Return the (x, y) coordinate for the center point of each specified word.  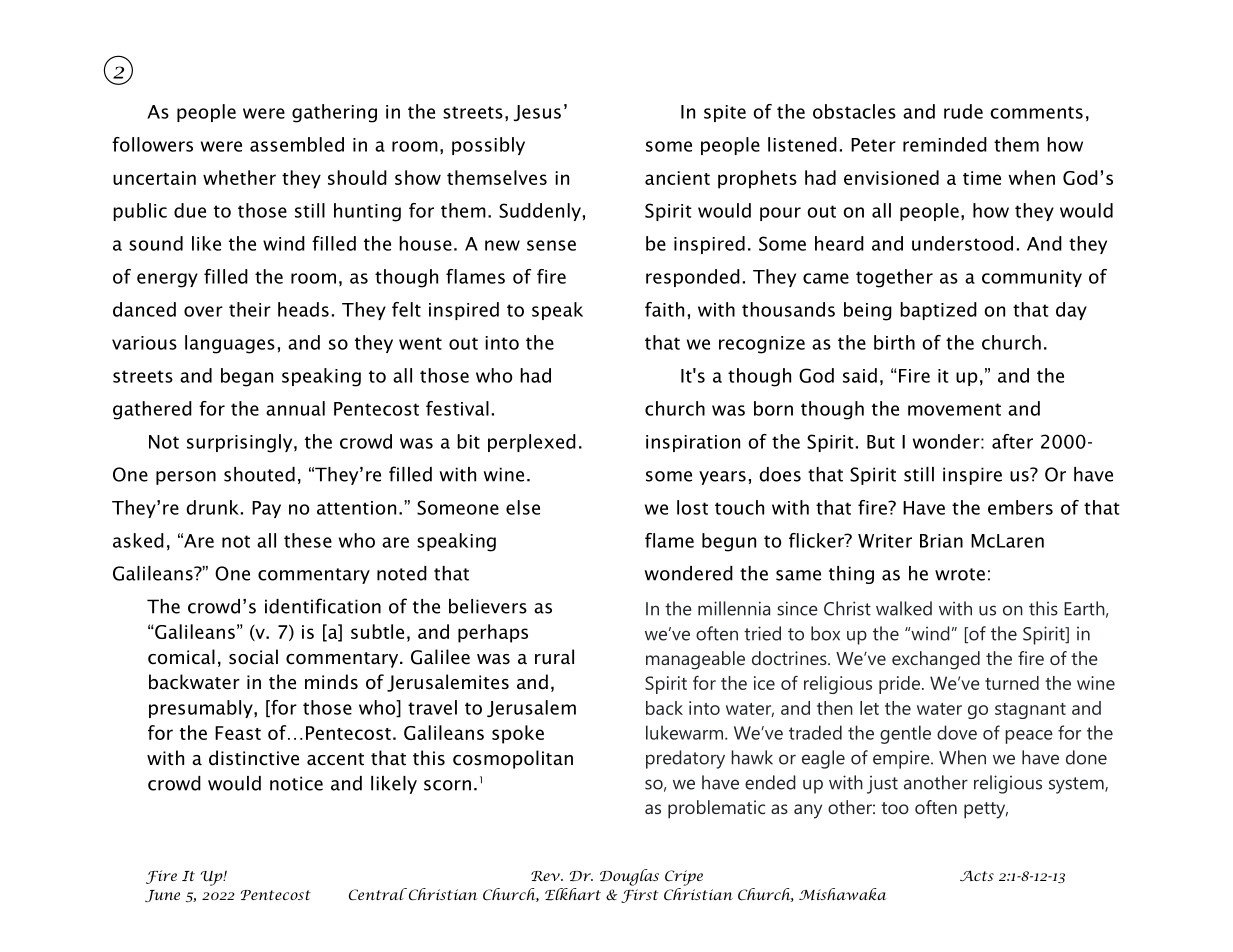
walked (904, 608)
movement (954, 409)
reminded (945, 144)
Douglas (629, 877)
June (162, 896)
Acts (977, 875)
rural (554, 657)
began (247, 377)
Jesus (537, 113)
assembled (297, 144)
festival (457, 408)
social (253, 657)
